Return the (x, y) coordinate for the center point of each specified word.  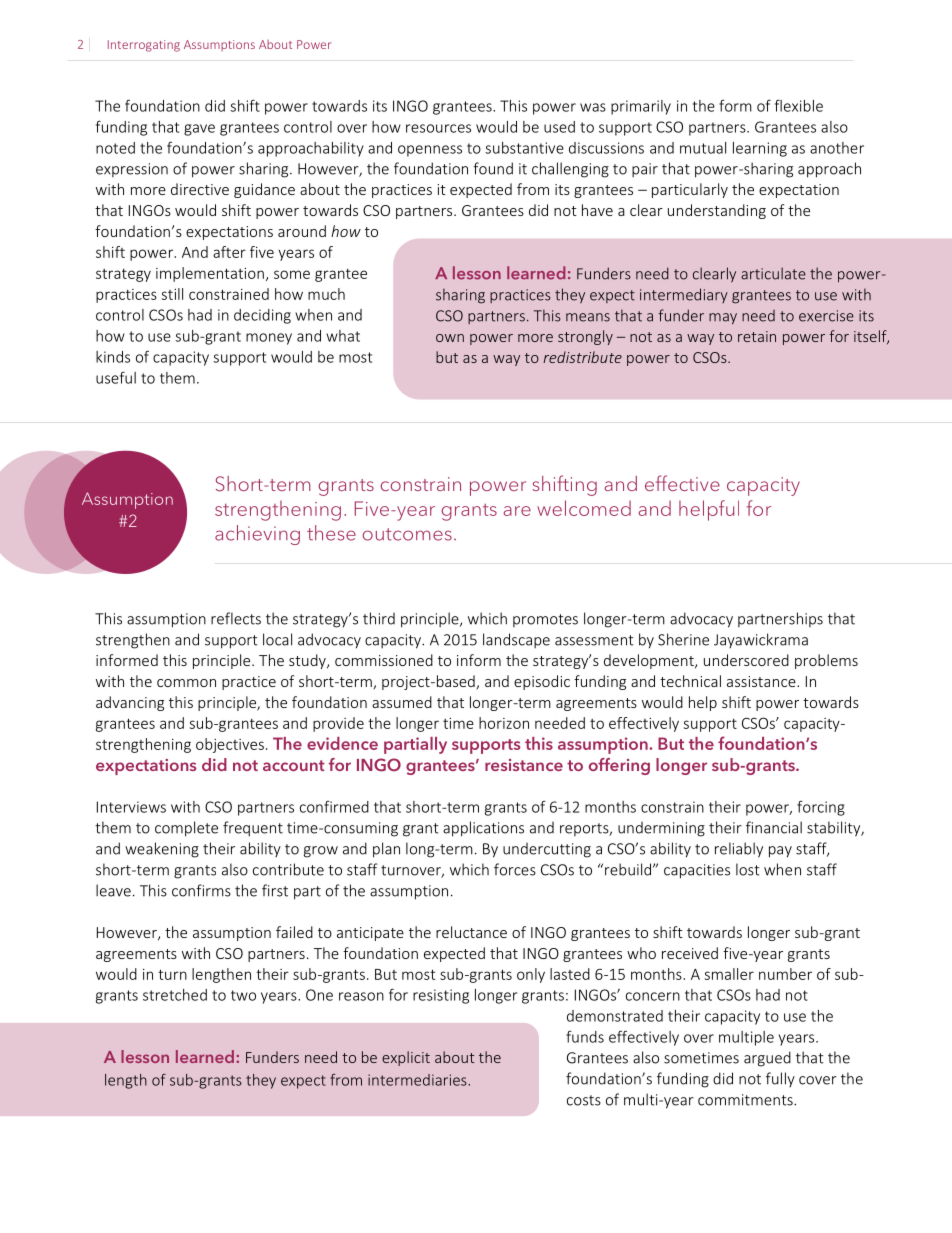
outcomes (407, 534)
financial (774, 827)
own (450, 338)
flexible (799, 105)
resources (438, 128)
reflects (236, 618)
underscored (746, 660)
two (243, 995)
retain (757, 336)
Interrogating (144, 46)
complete (186, 829)
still (172, 294)
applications (483, 829)
